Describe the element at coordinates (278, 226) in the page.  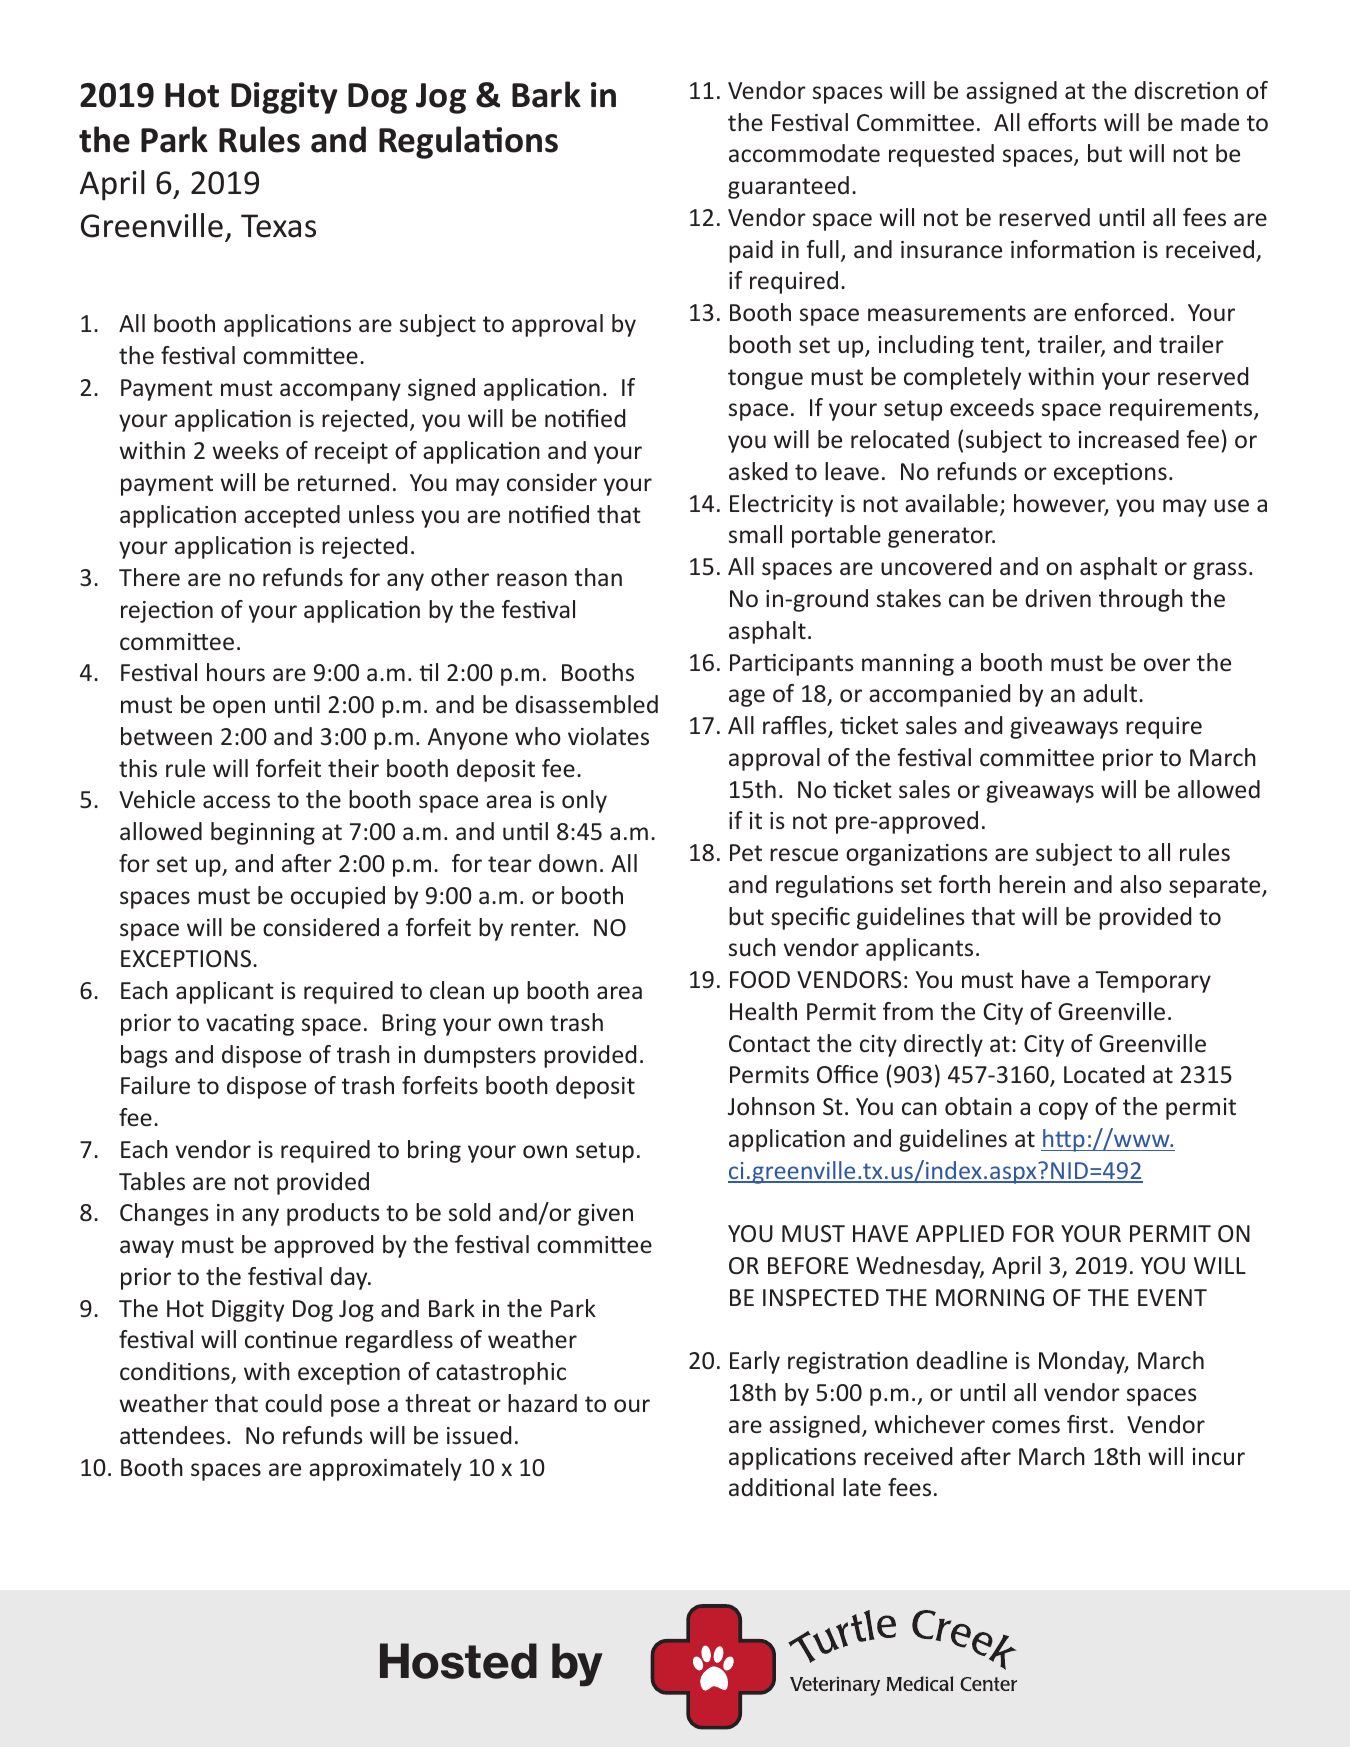
I see `Texas` at that location.
